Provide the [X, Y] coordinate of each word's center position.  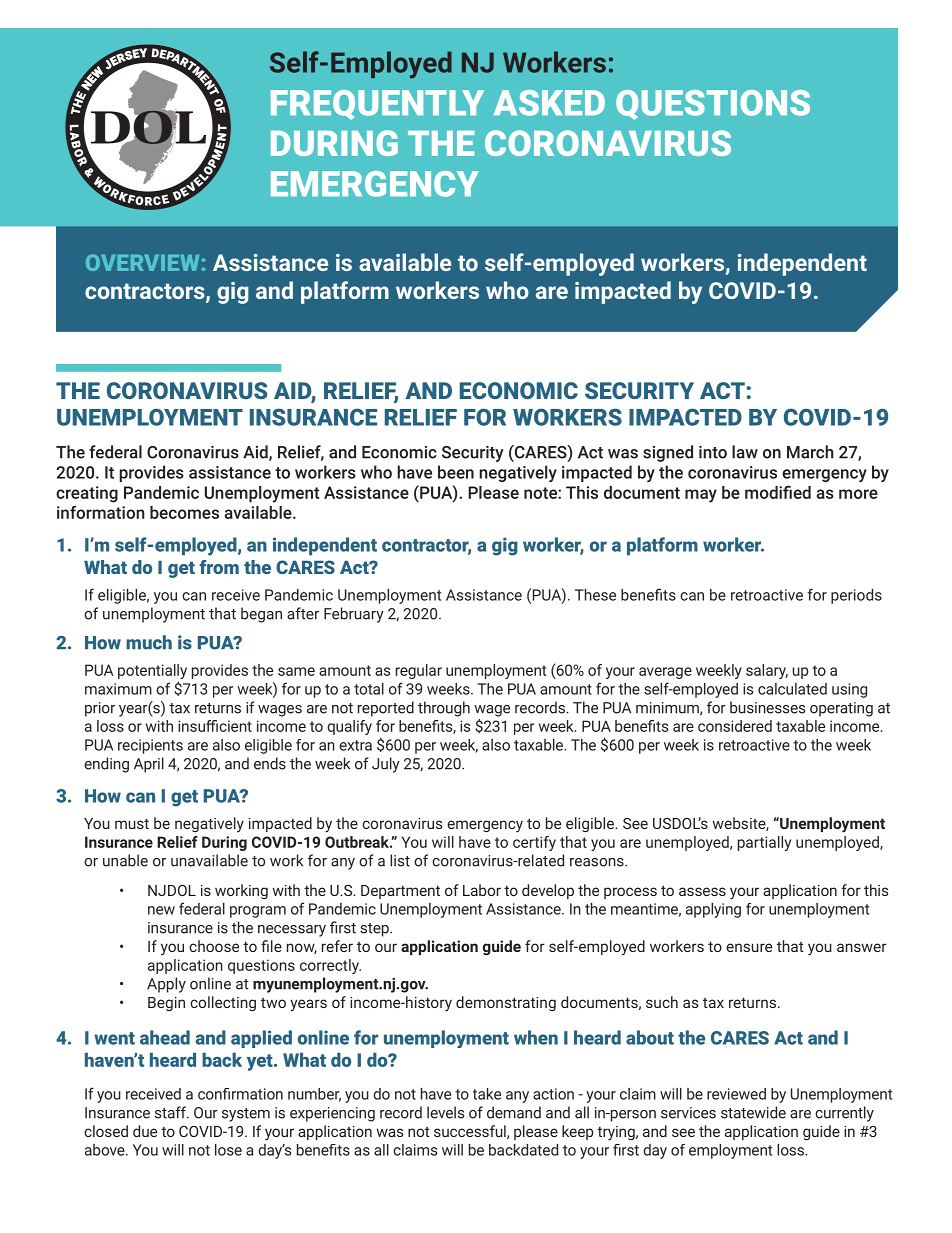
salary [767, 671]
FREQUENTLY [377, 105]
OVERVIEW [142, 262]
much [149, 642]
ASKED [549, 103]
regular [419, 671]
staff [171, 1112]
